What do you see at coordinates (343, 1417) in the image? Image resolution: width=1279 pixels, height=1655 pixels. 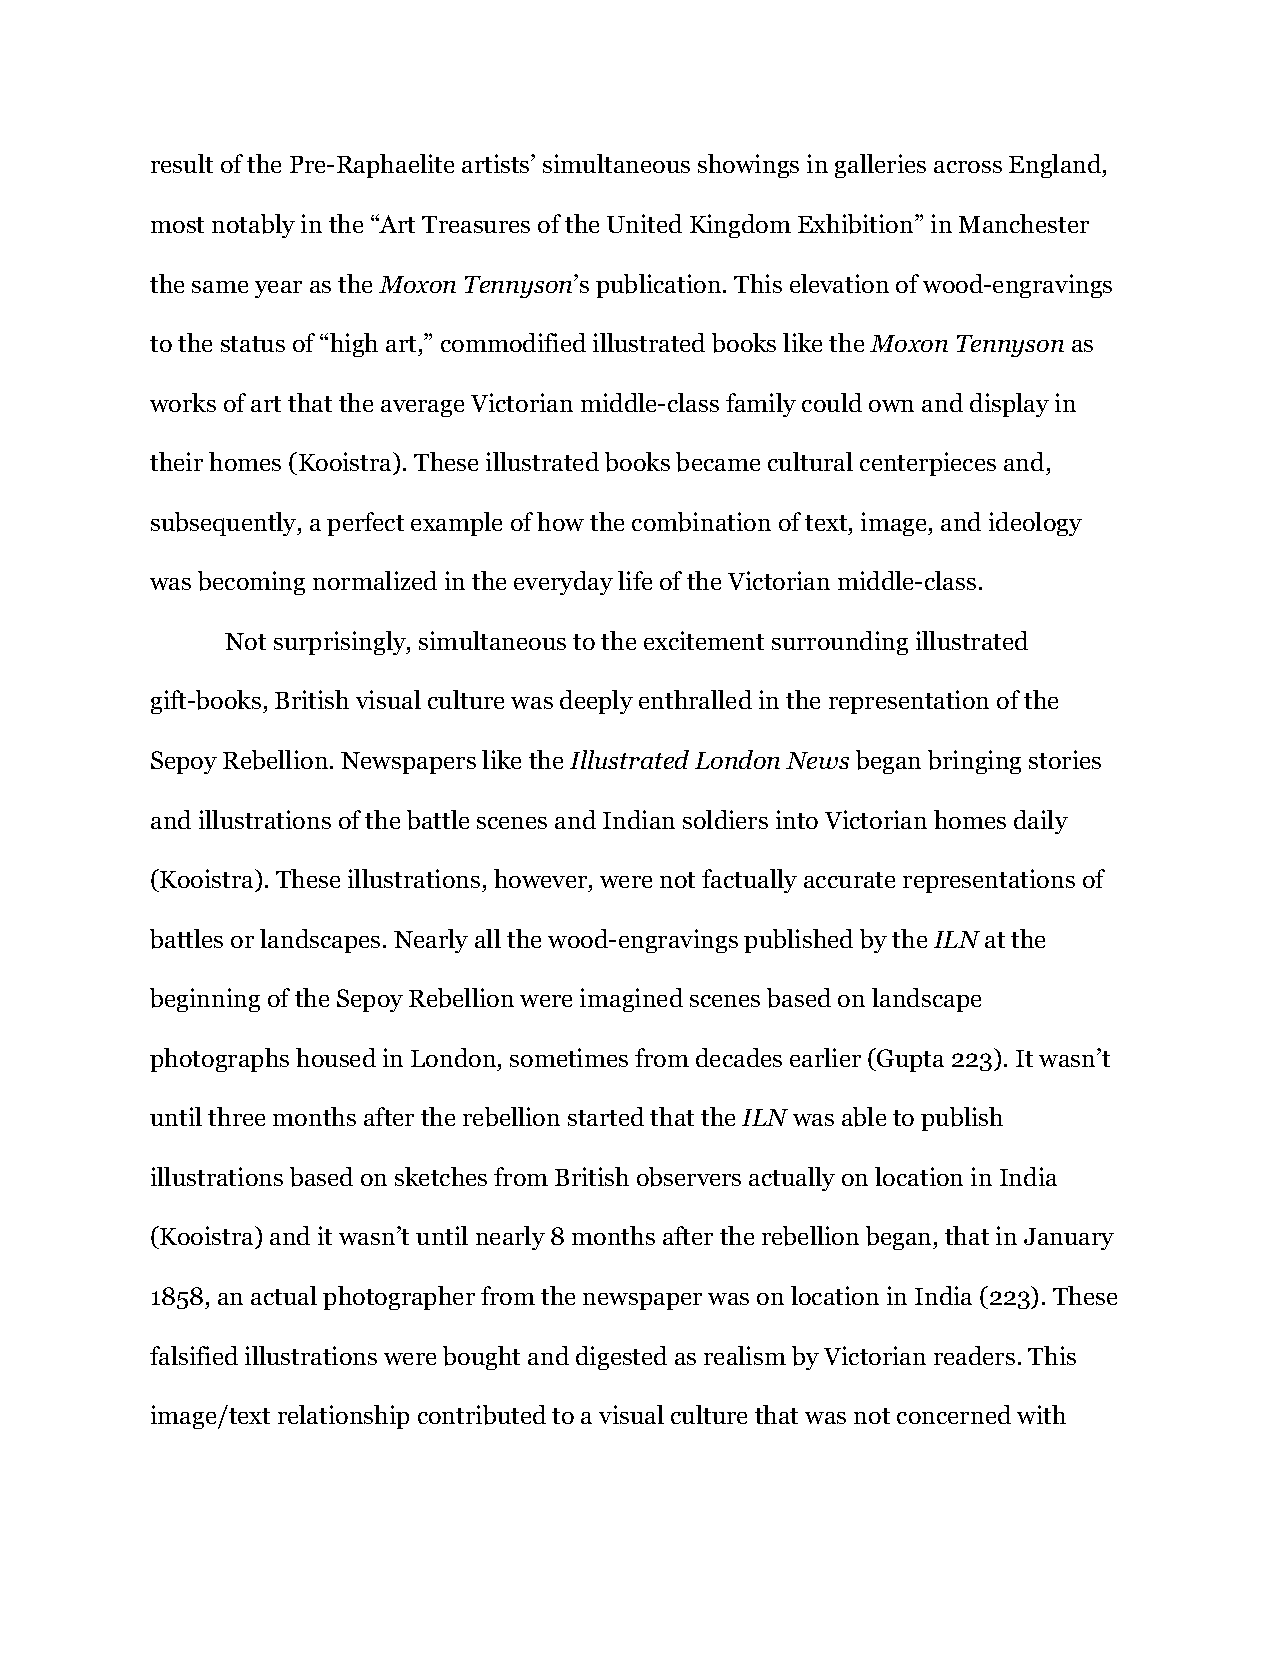 I see `relationship` at bounding box center [343, 1417].
